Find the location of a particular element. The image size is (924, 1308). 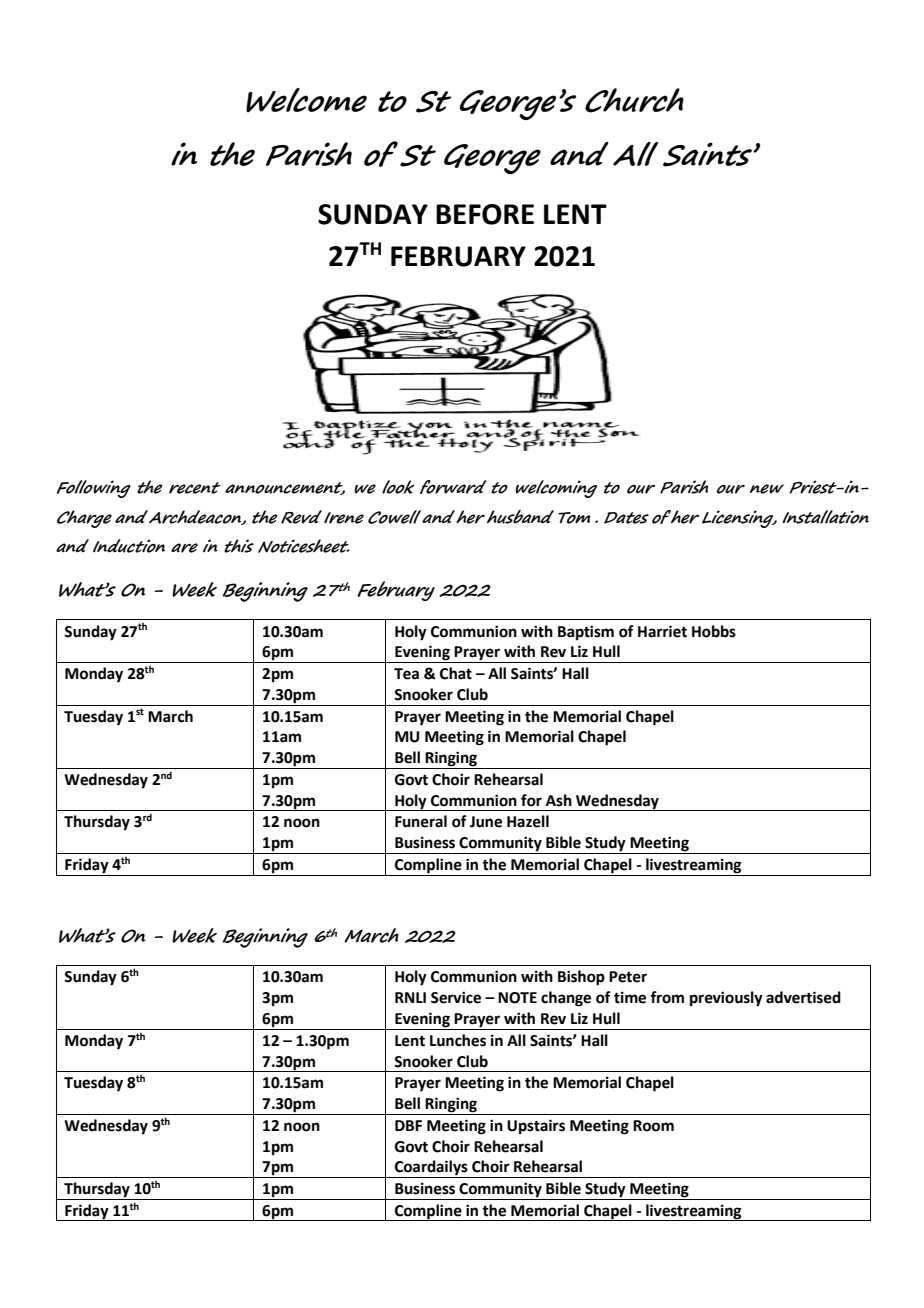

Ash is located at coordinates (559, 800).
